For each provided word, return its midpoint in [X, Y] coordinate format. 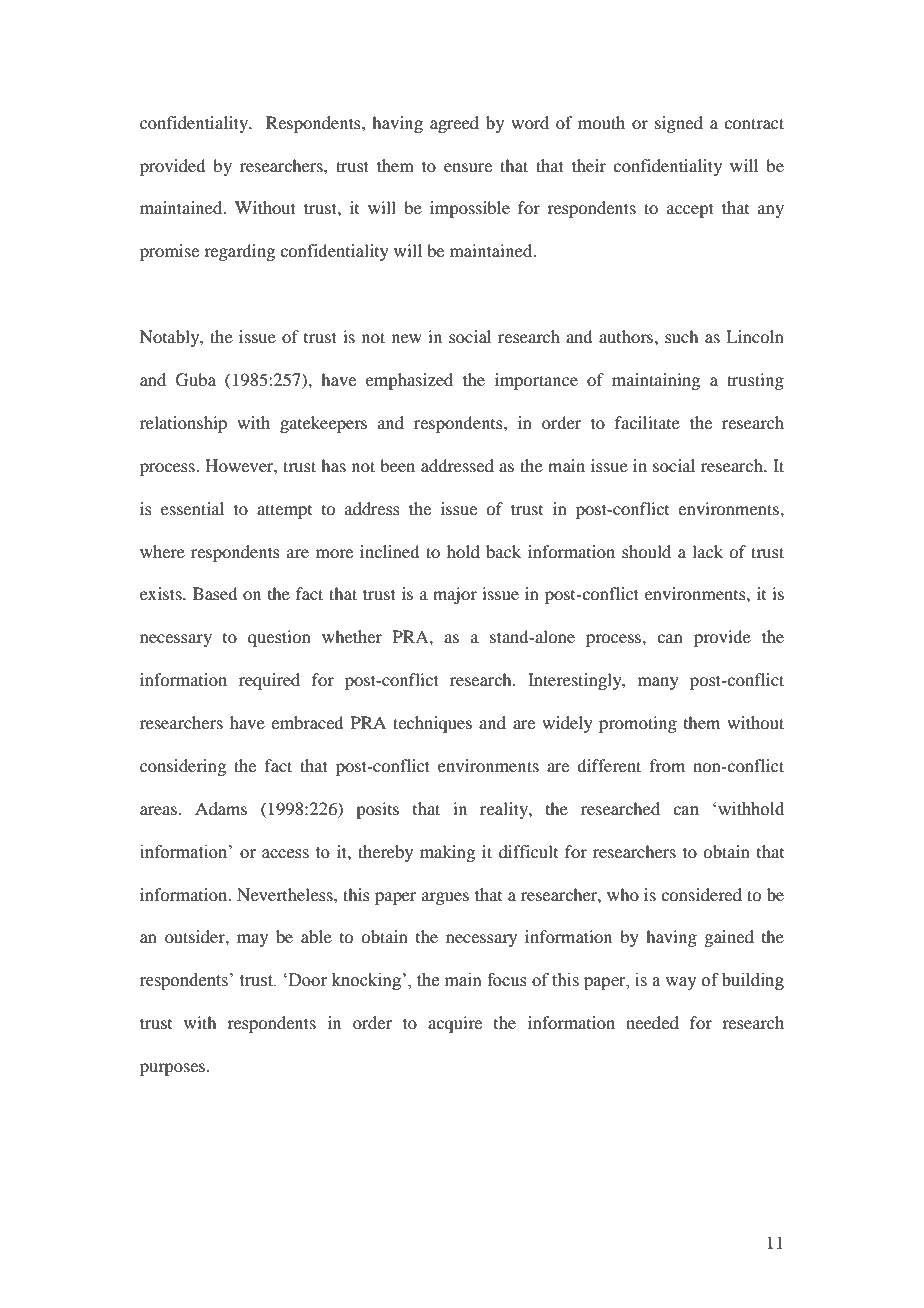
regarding [239, 252]
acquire [455, 1024]
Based [215, 593]
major [455, 595]
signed [679, 124]
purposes [174, 1069]
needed [652, 1022]
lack [707, 551]
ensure [468, 167]
